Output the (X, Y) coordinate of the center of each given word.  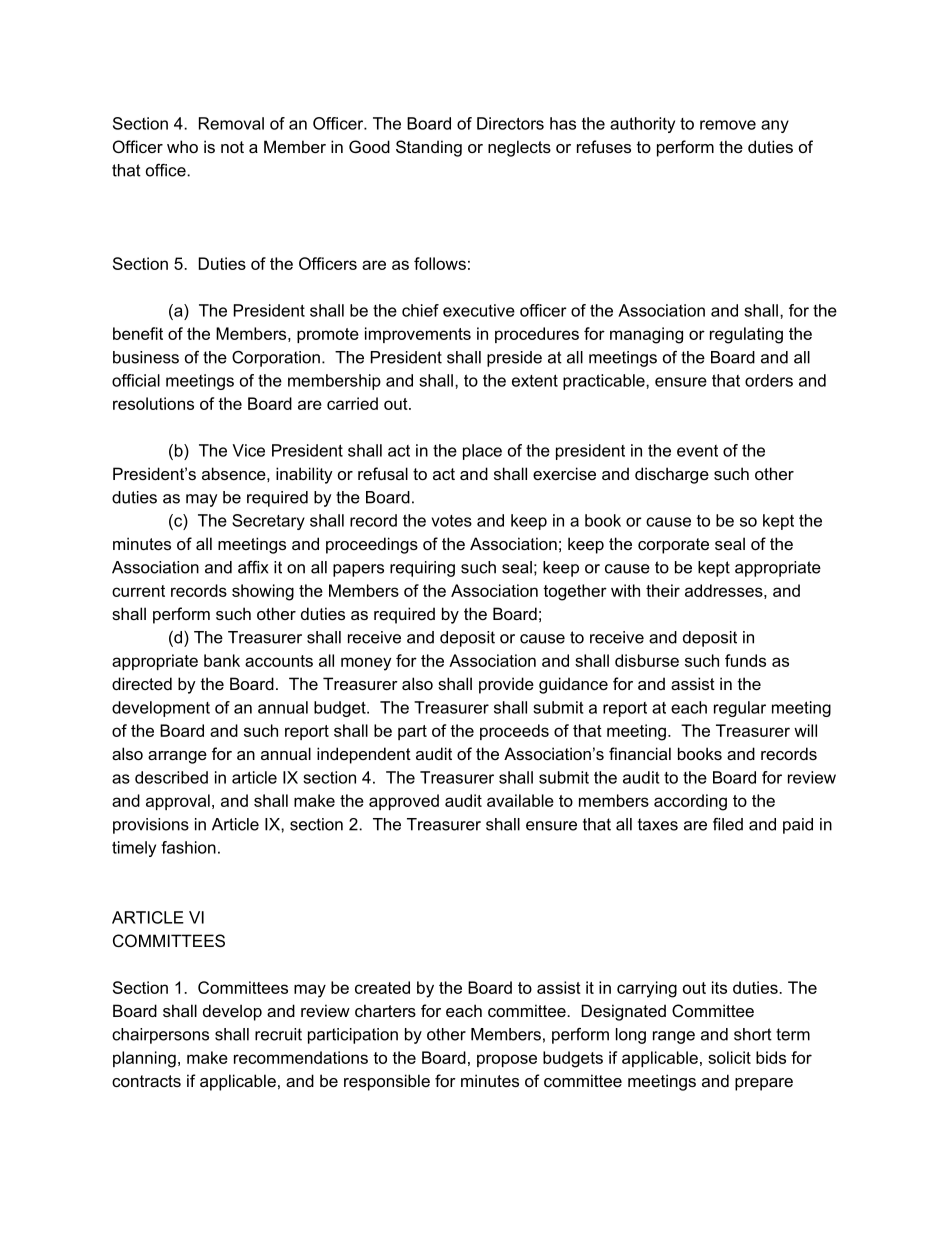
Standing (429, 148)
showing (263, 592)
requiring (422, 569)
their (663, 590)
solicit (729, 1057)
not (232, 147)
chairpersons (160, 1036)
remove (728, 125)
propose (507, 1060)
